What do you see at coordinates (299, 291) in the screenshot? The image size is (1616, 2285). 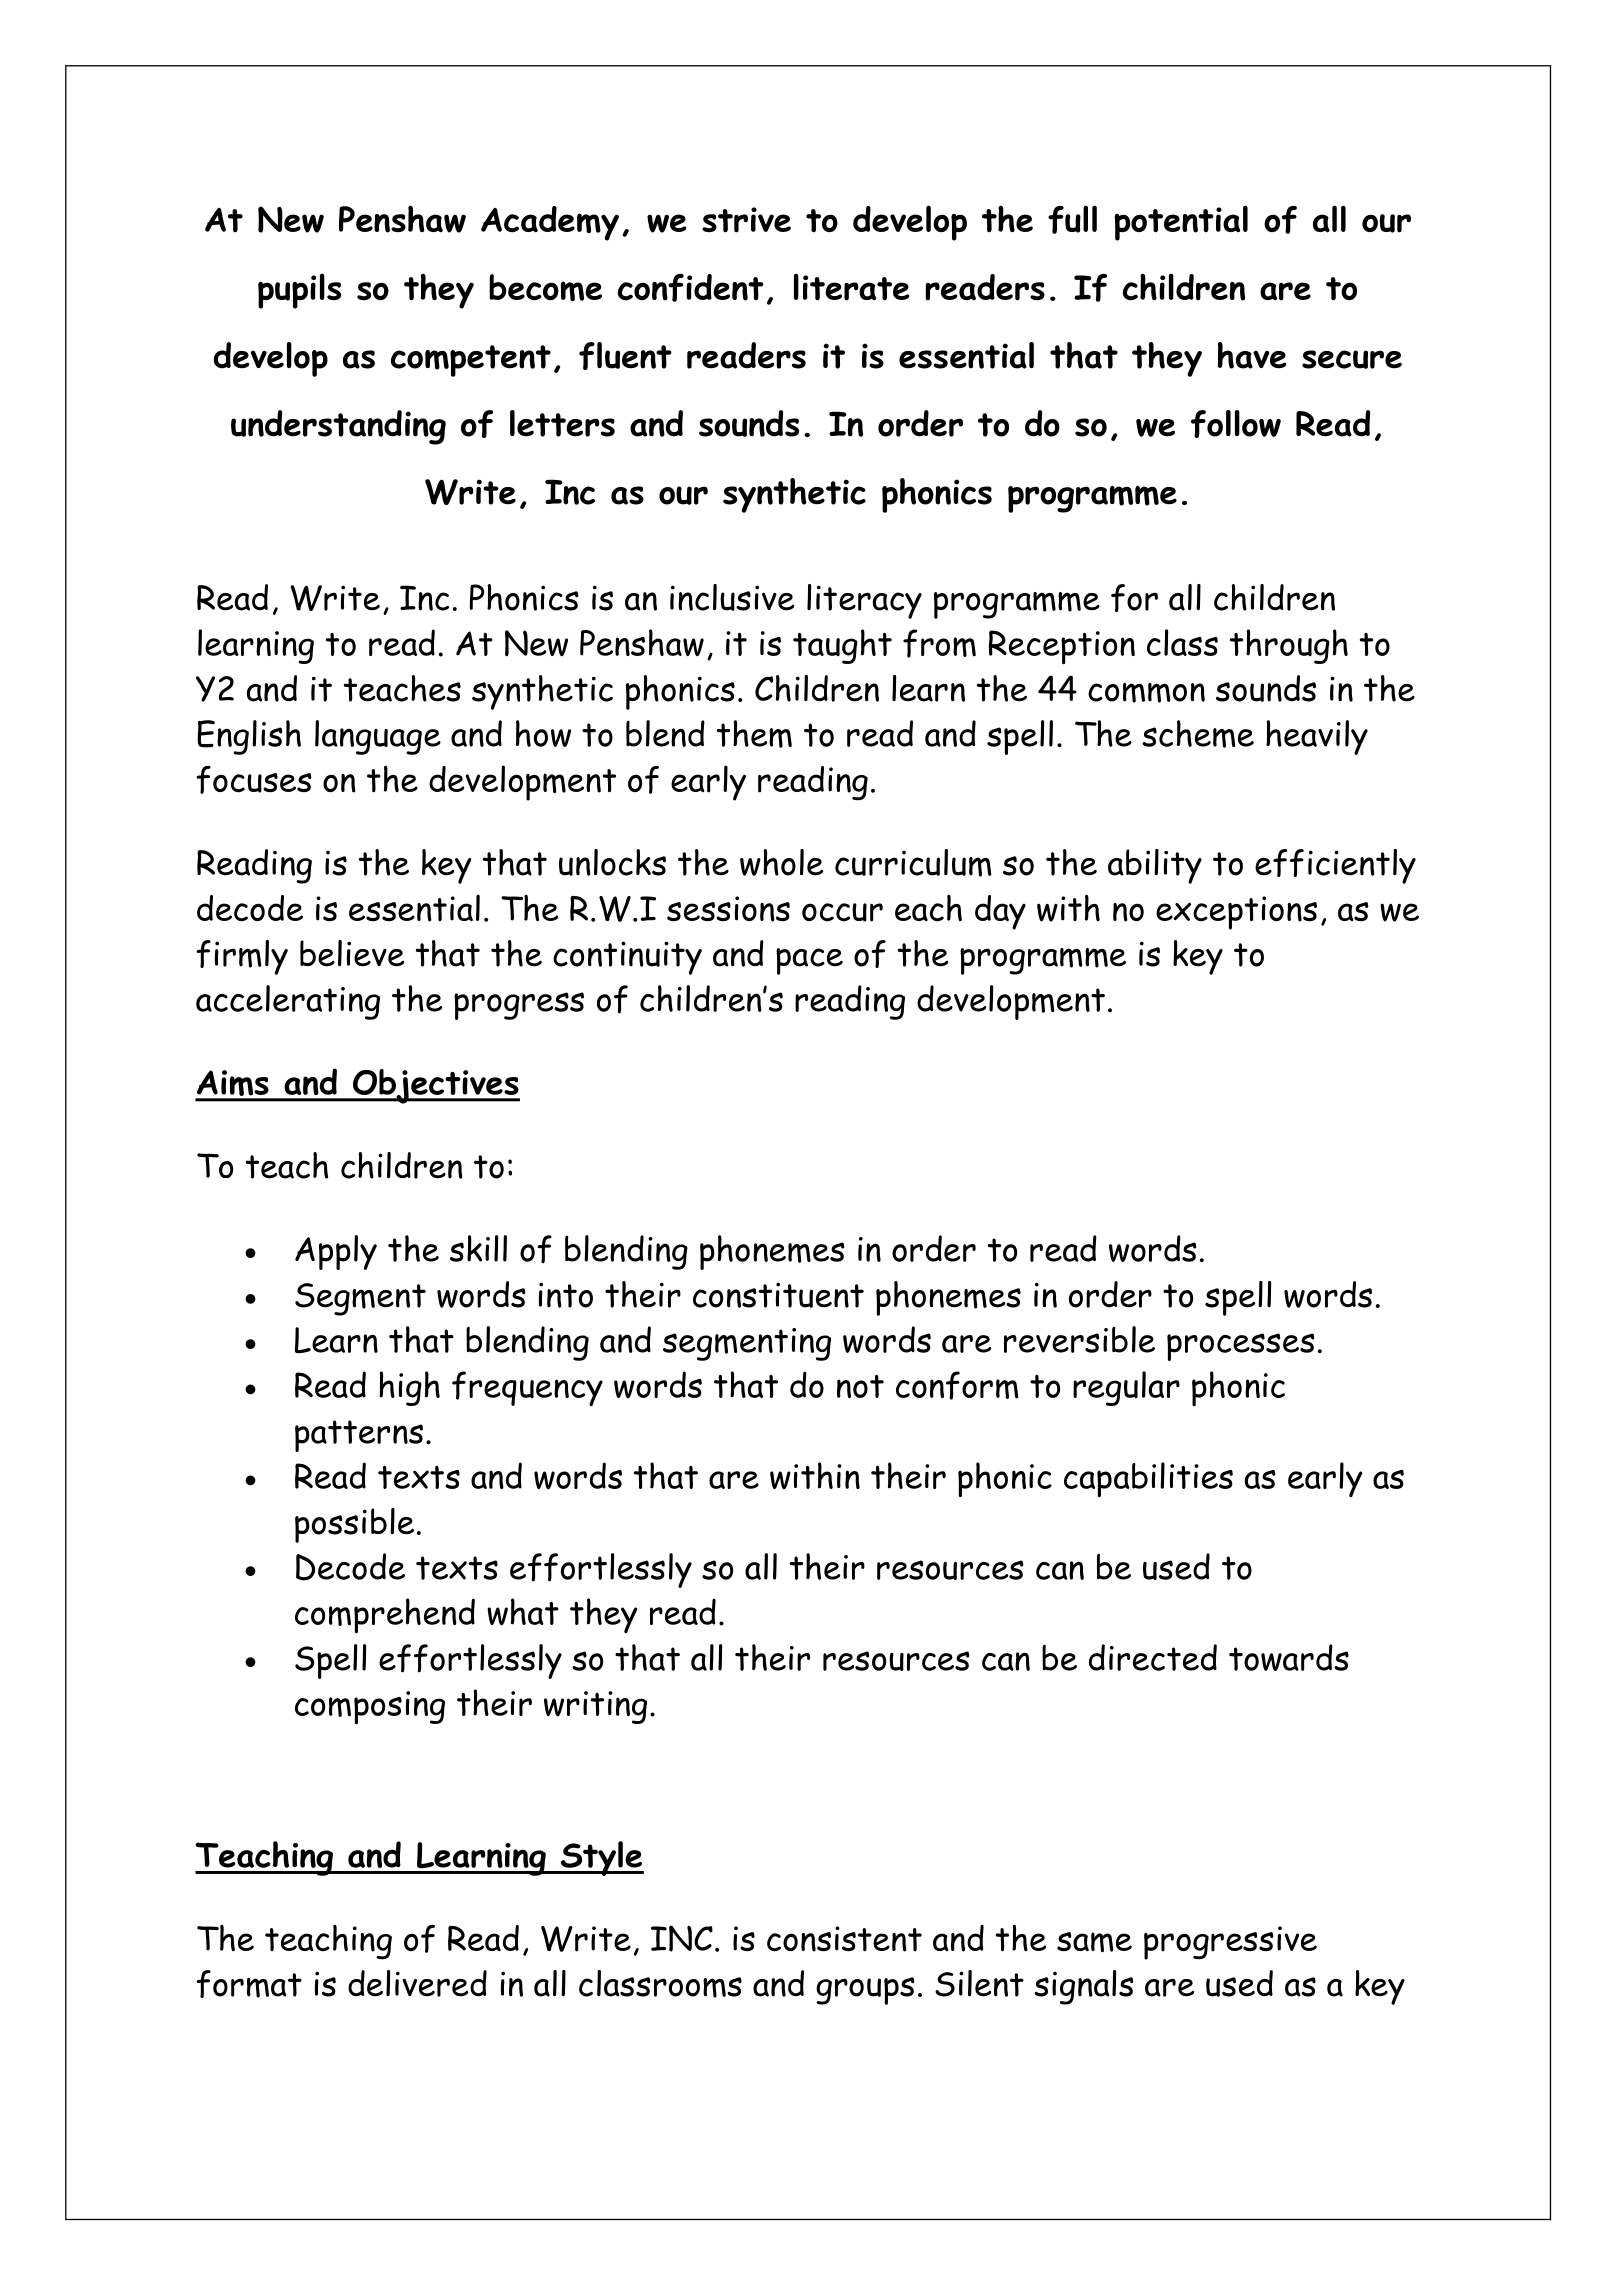 I see `pupils` at bounding box center [299, 291].
